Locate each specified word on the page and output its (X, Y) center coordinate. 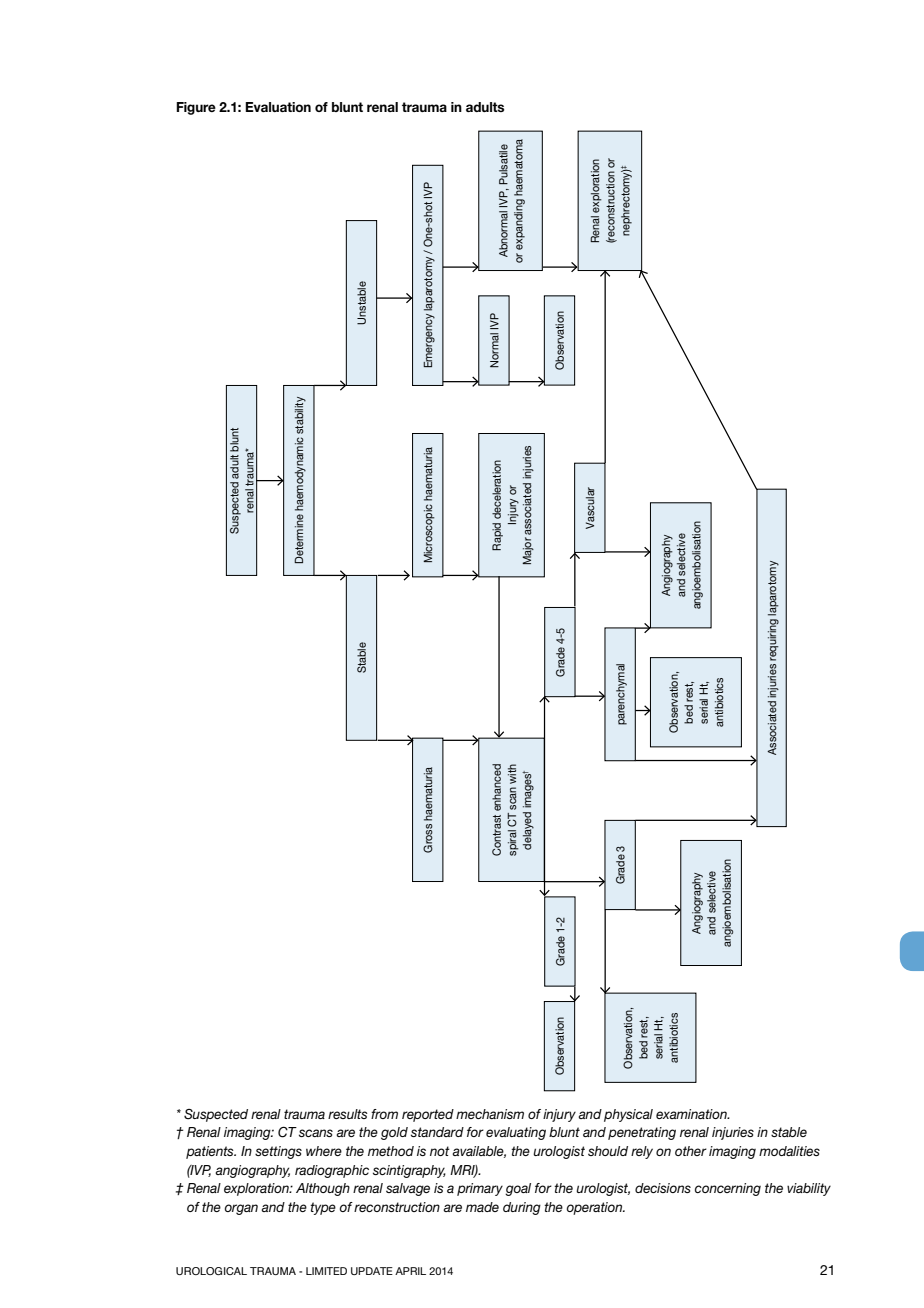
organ (241, 1209)
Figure (196, 108)
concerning (728, 1189)
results (348, 1114)
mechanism (490, 1114)
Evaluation (278, 107)
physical (628, 1115)
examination (692, 1114)
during (522, 1208)
